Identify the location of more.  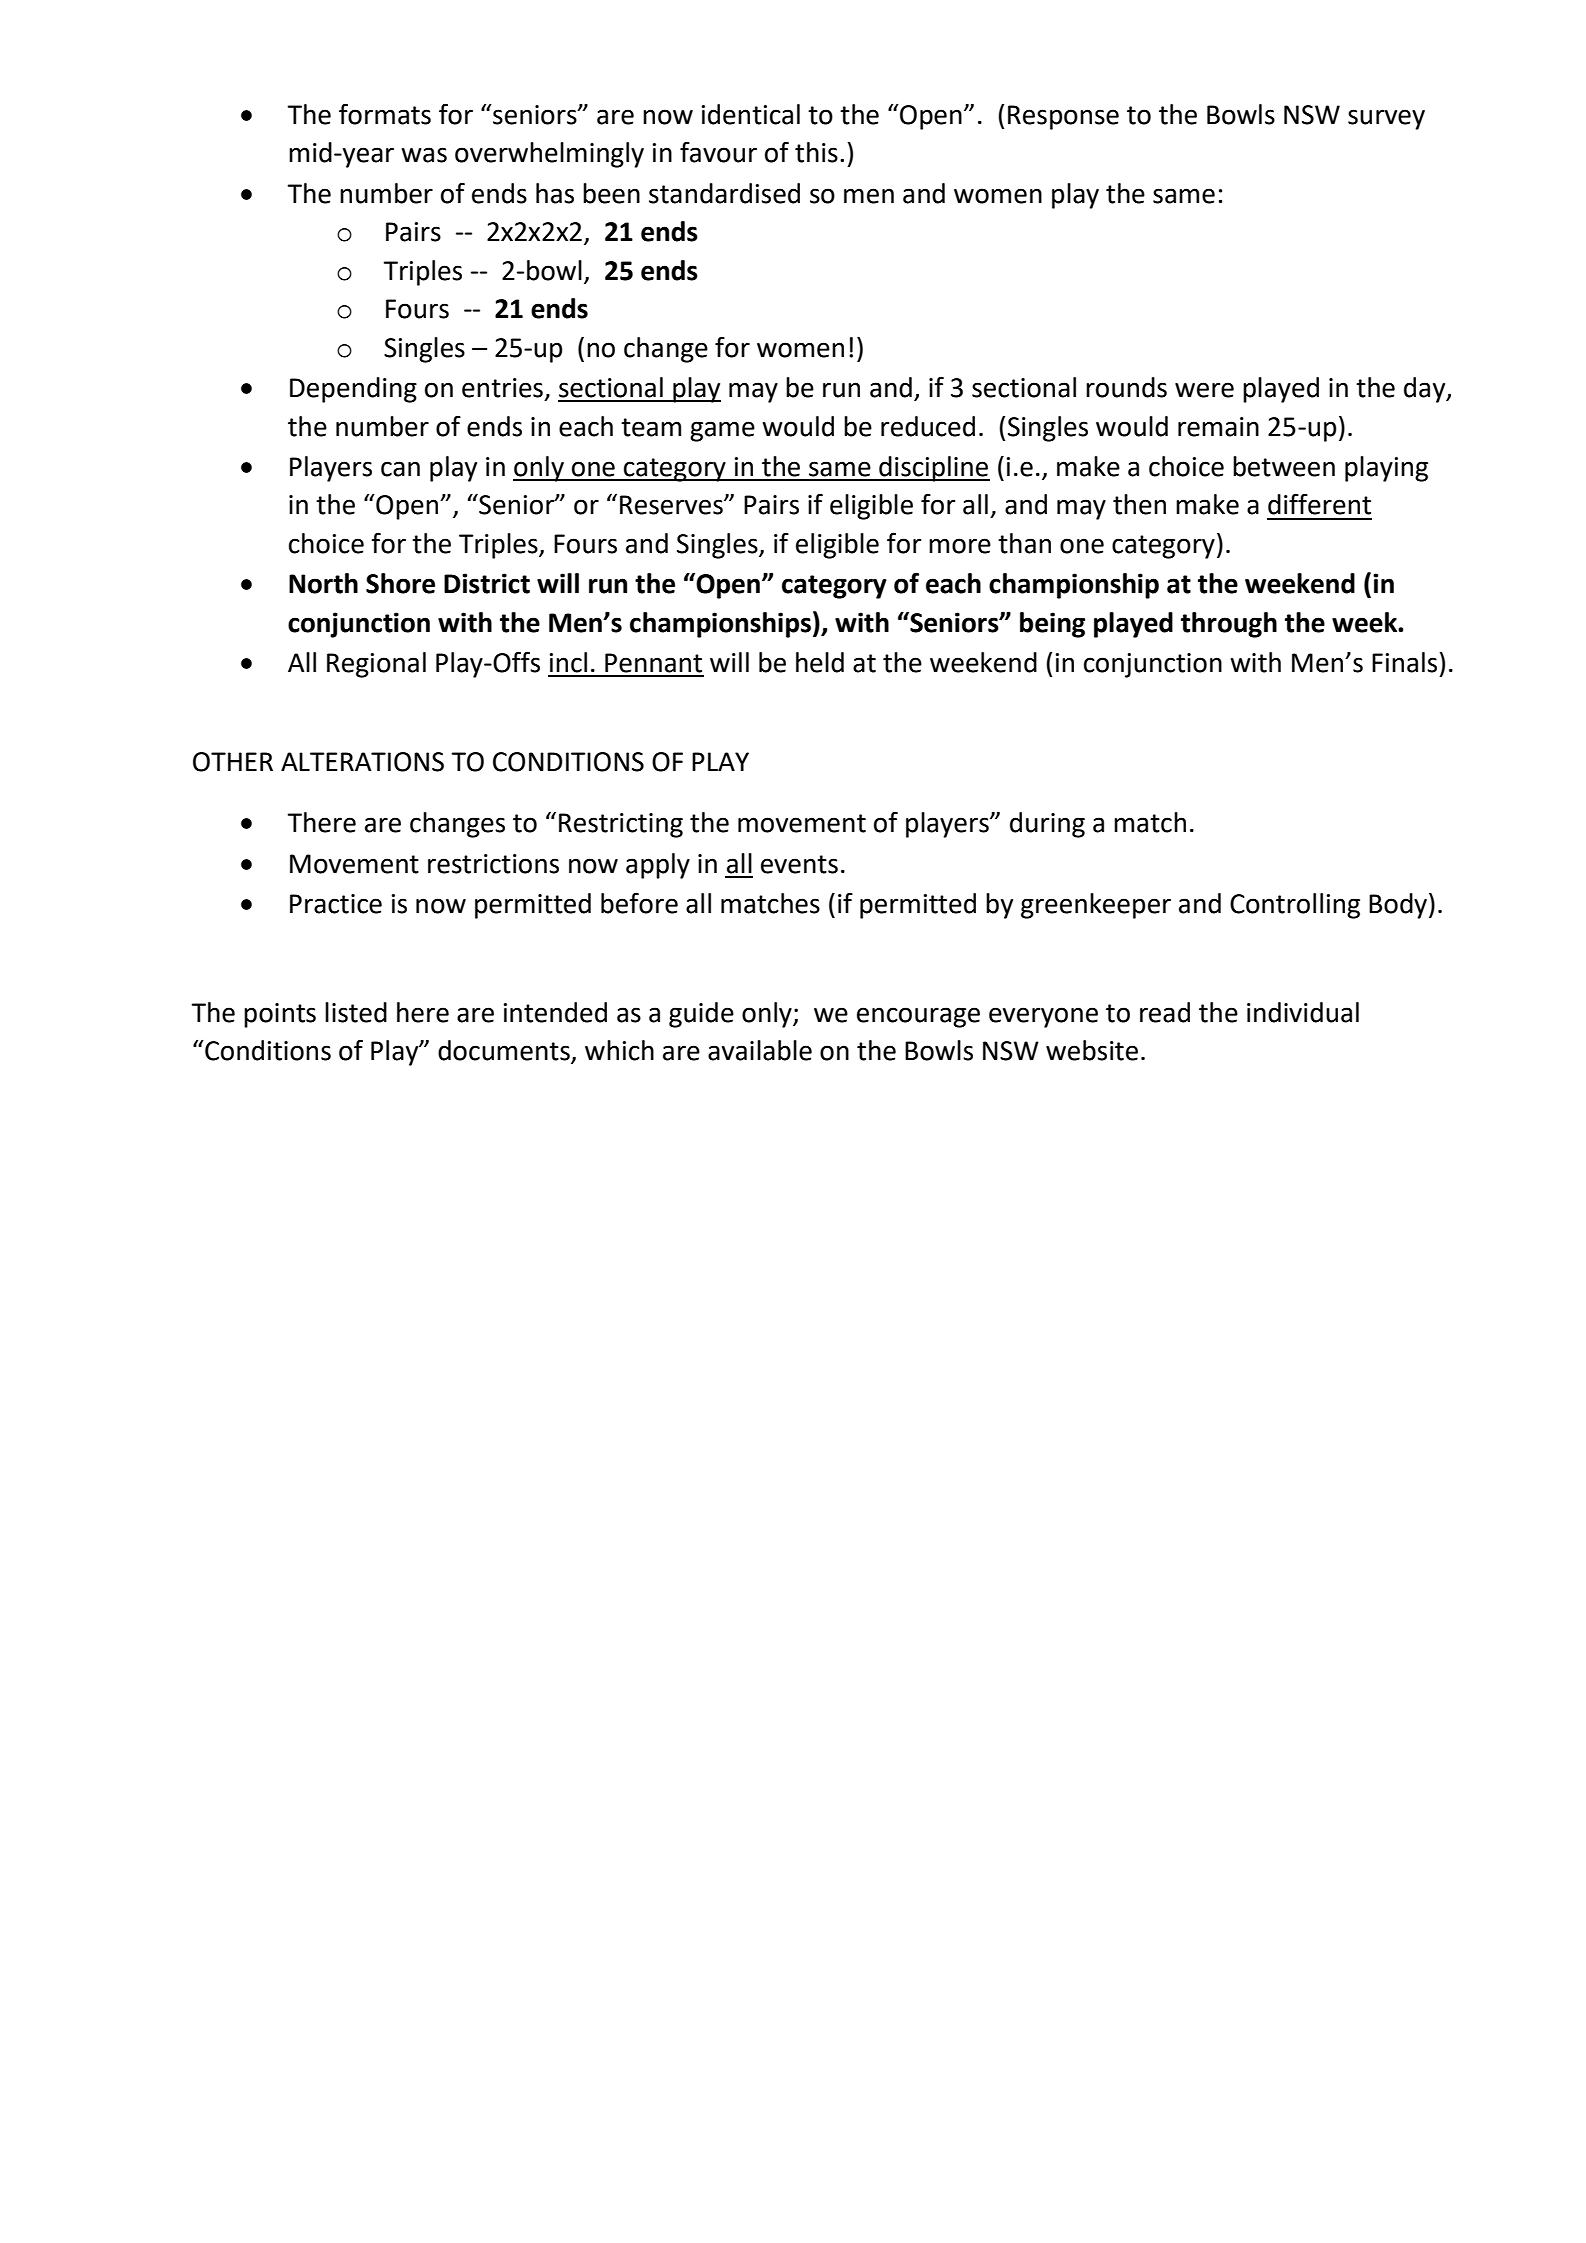
(960, 546).
